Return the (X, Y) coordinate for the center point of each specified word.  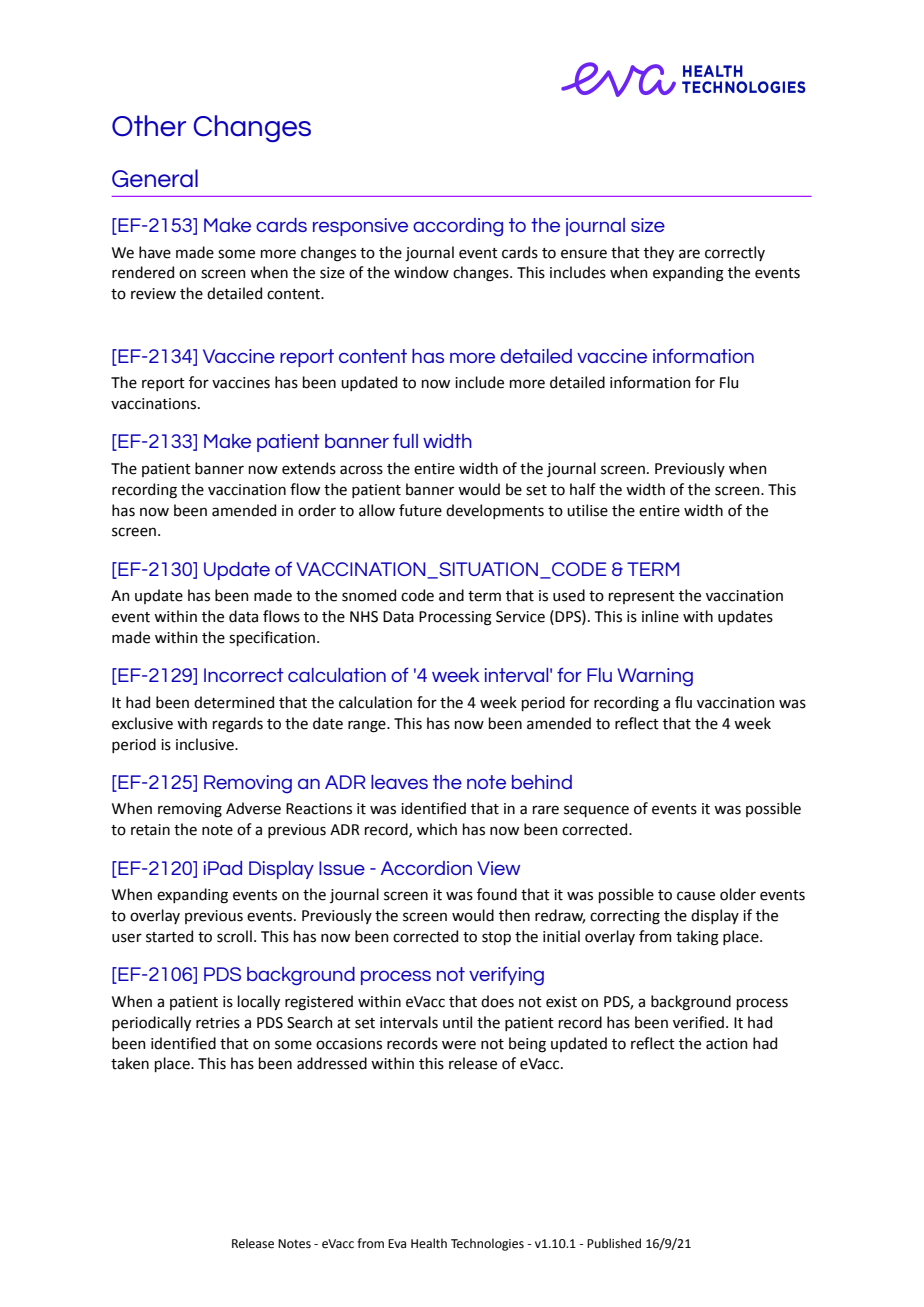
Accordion (426, 868)
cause (696, 896)
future (420, 510)
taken (130, 1063)
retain (150, 830)
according (458, 227)
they (659, 253)
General (155, 178)
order (317, 510)
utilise (587, 510)
